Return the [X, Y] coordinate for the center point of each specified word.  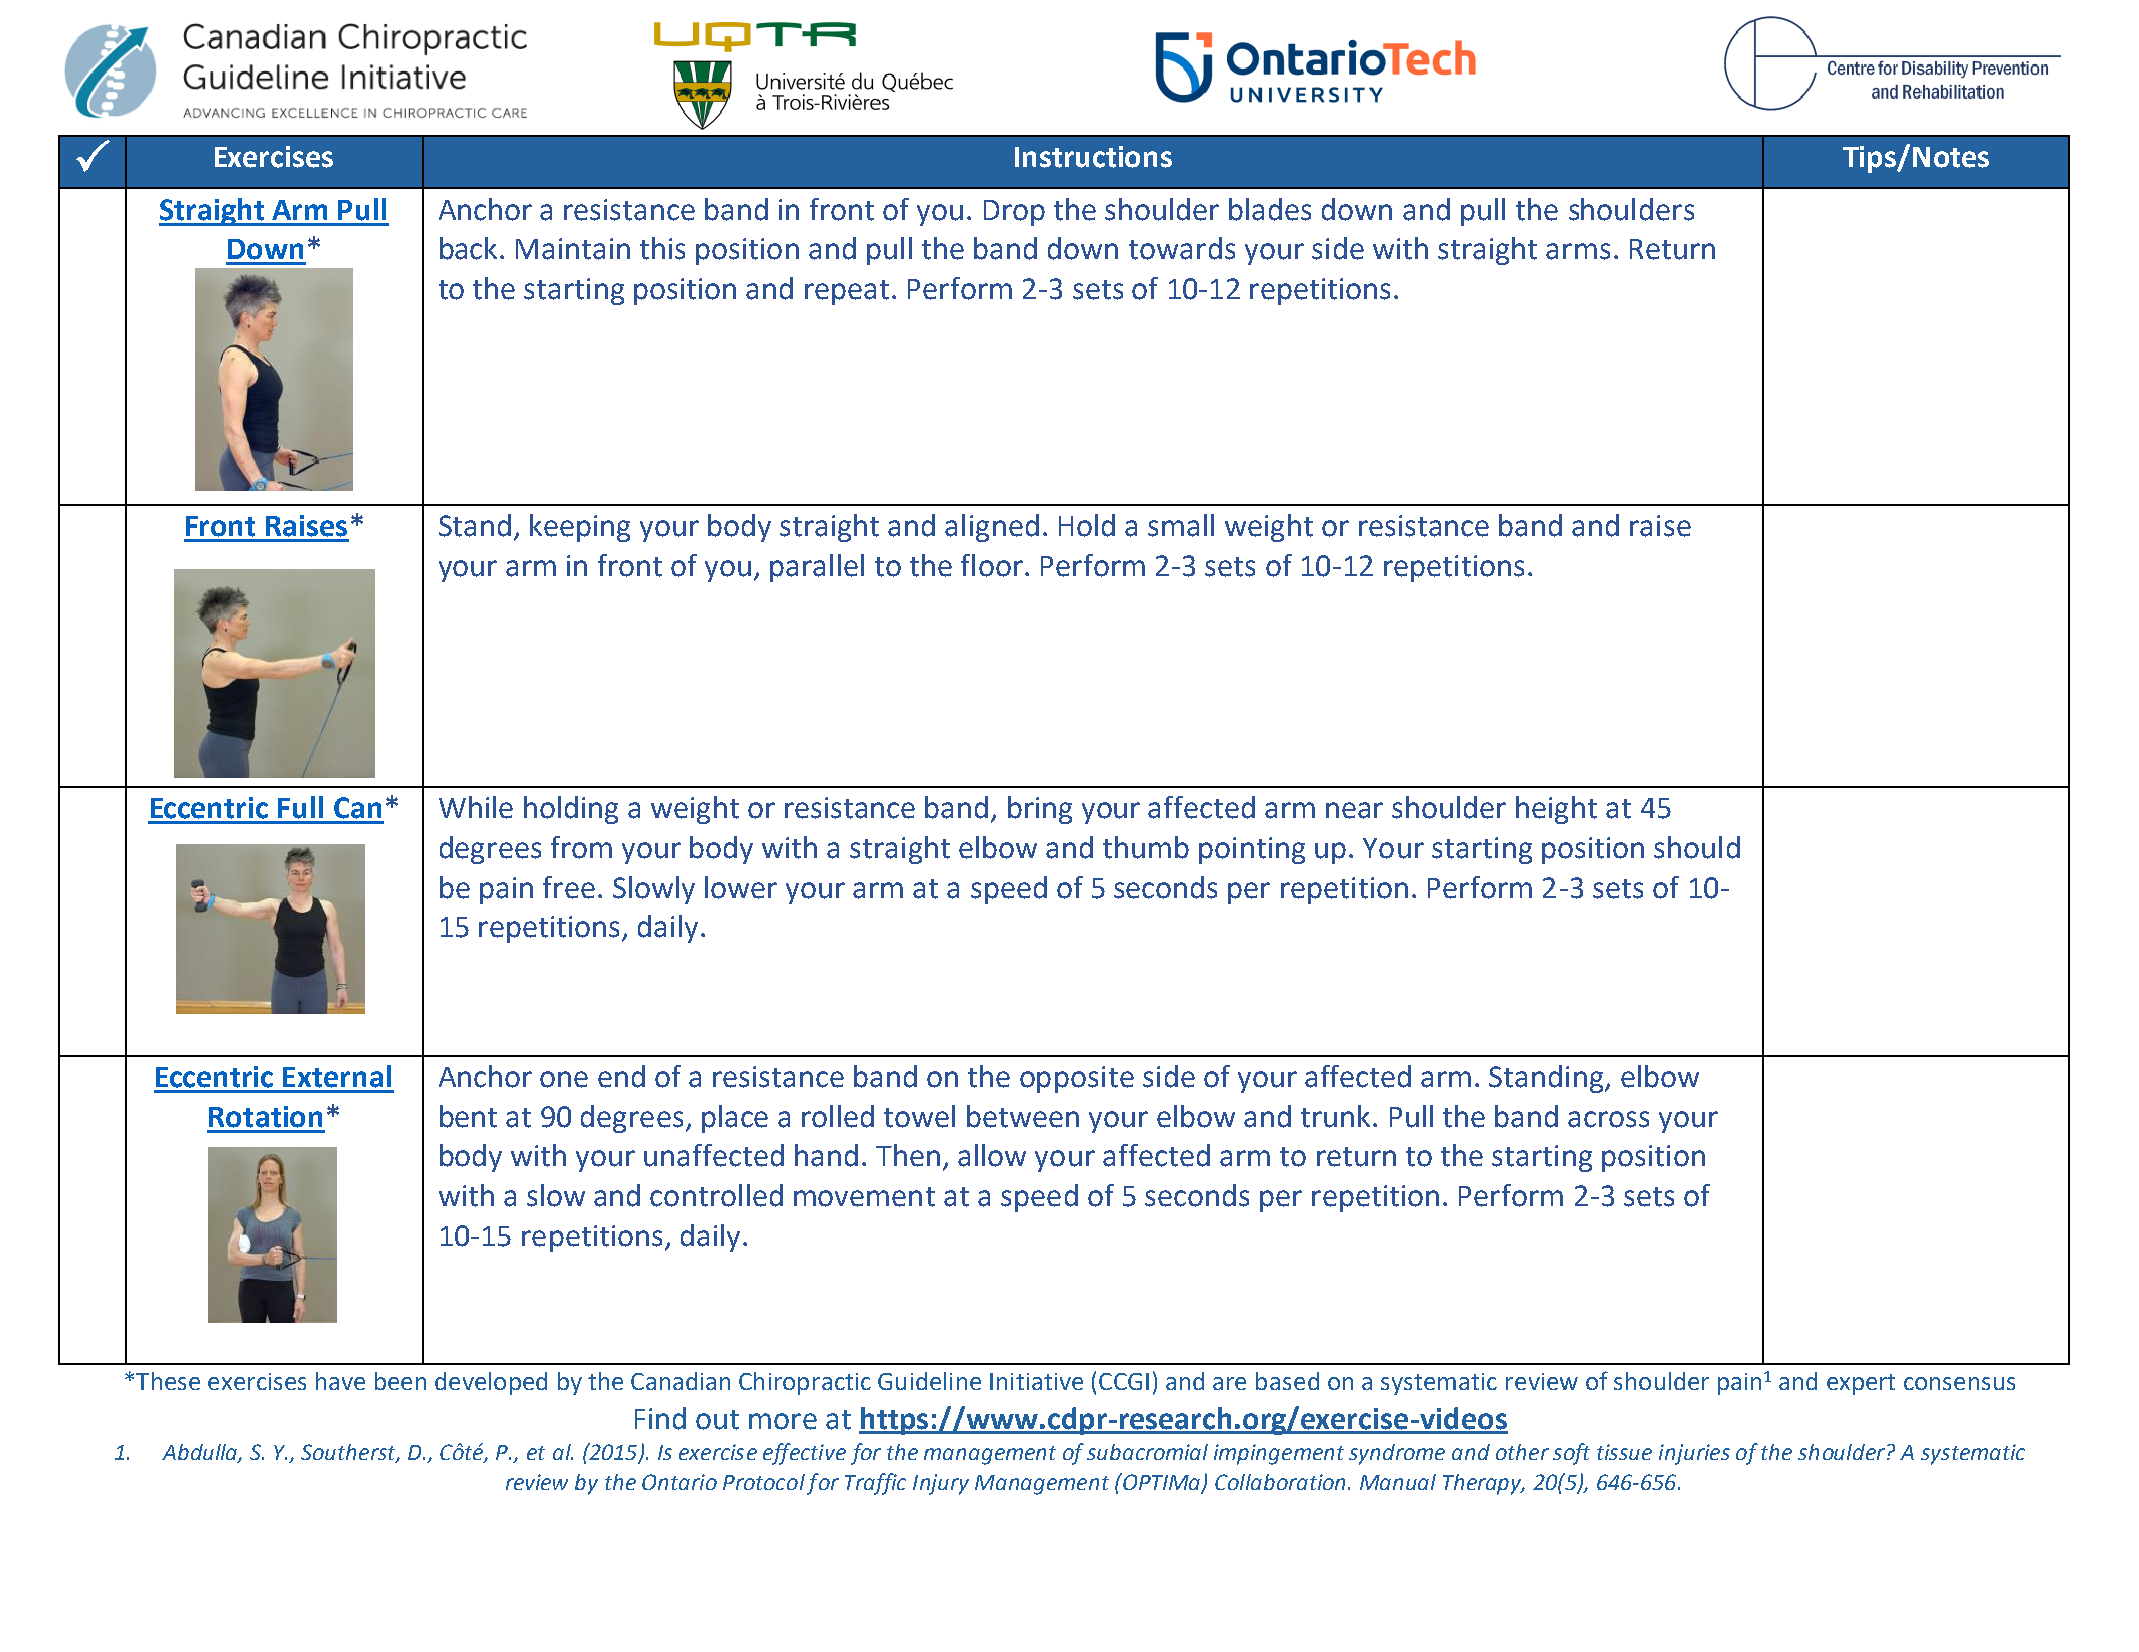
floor [992, 565]
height [1556, 810]
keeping [580, 528]
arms [1578, 251]
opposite [1077, 1079]
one [564, 1079]
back [468, 248]
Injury [941, 1484]
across [1608, 1119]
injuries [1694, 1454]
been [400, 1381]
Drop [1014, 213]
